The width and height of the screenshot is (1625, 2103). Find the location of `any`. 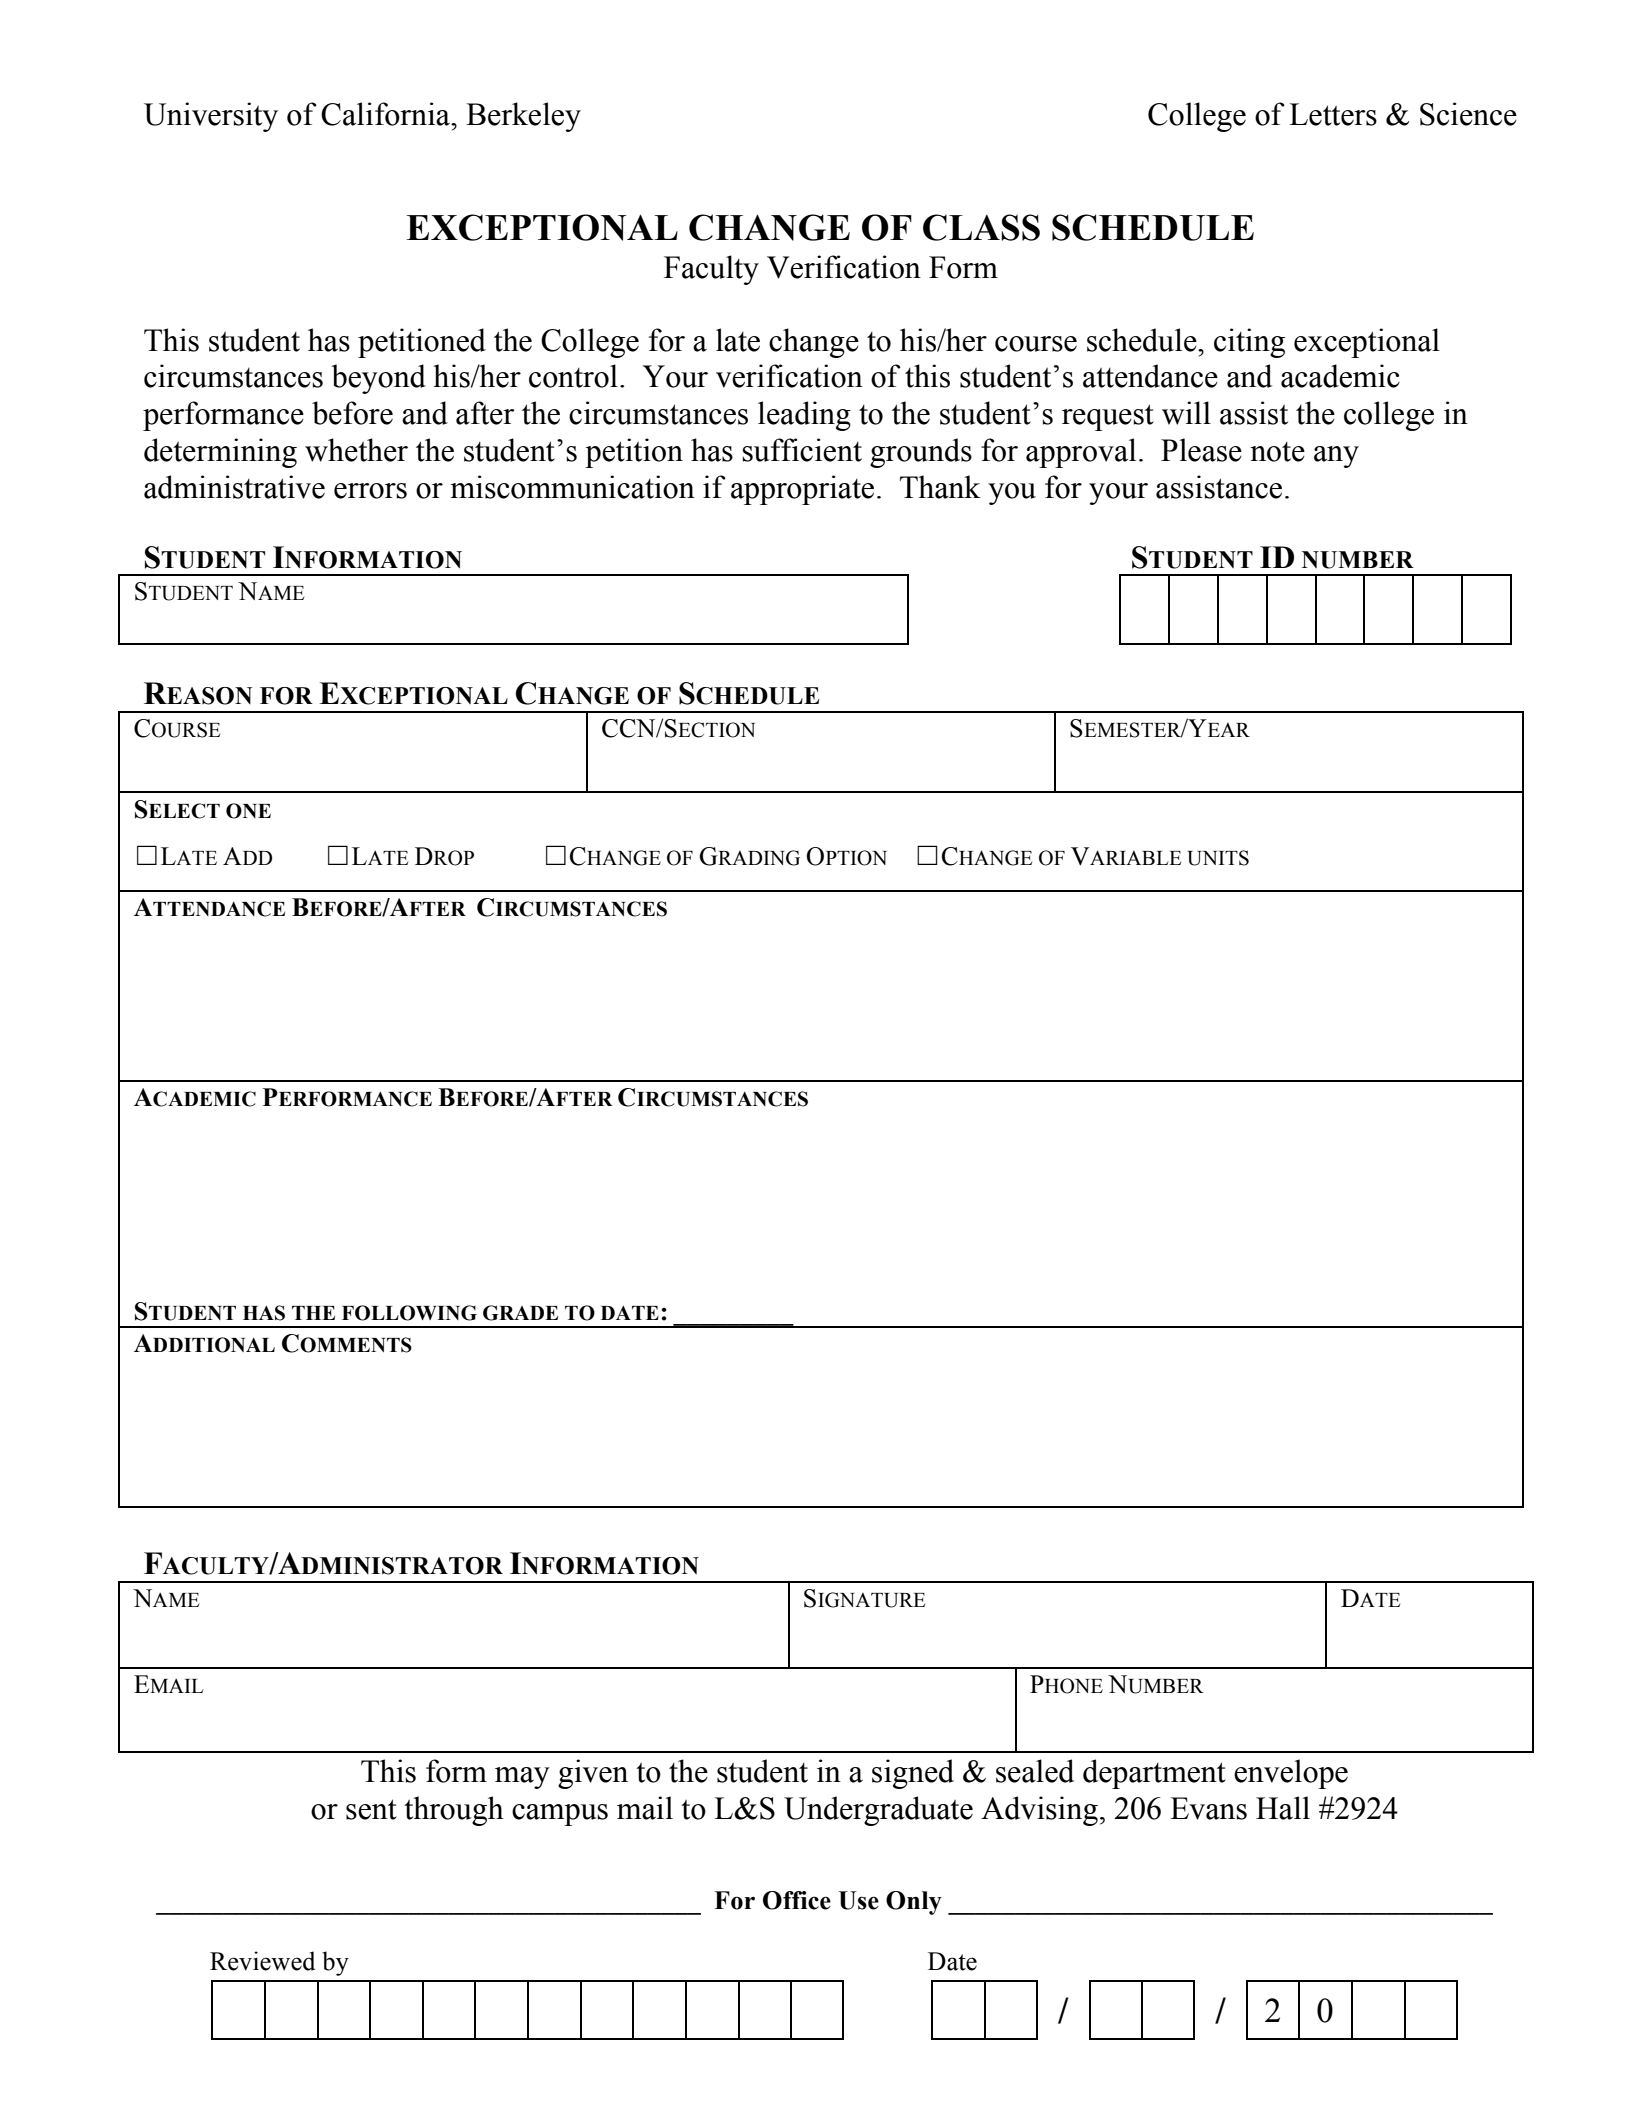

any is located at coordinates (1336, 457).
